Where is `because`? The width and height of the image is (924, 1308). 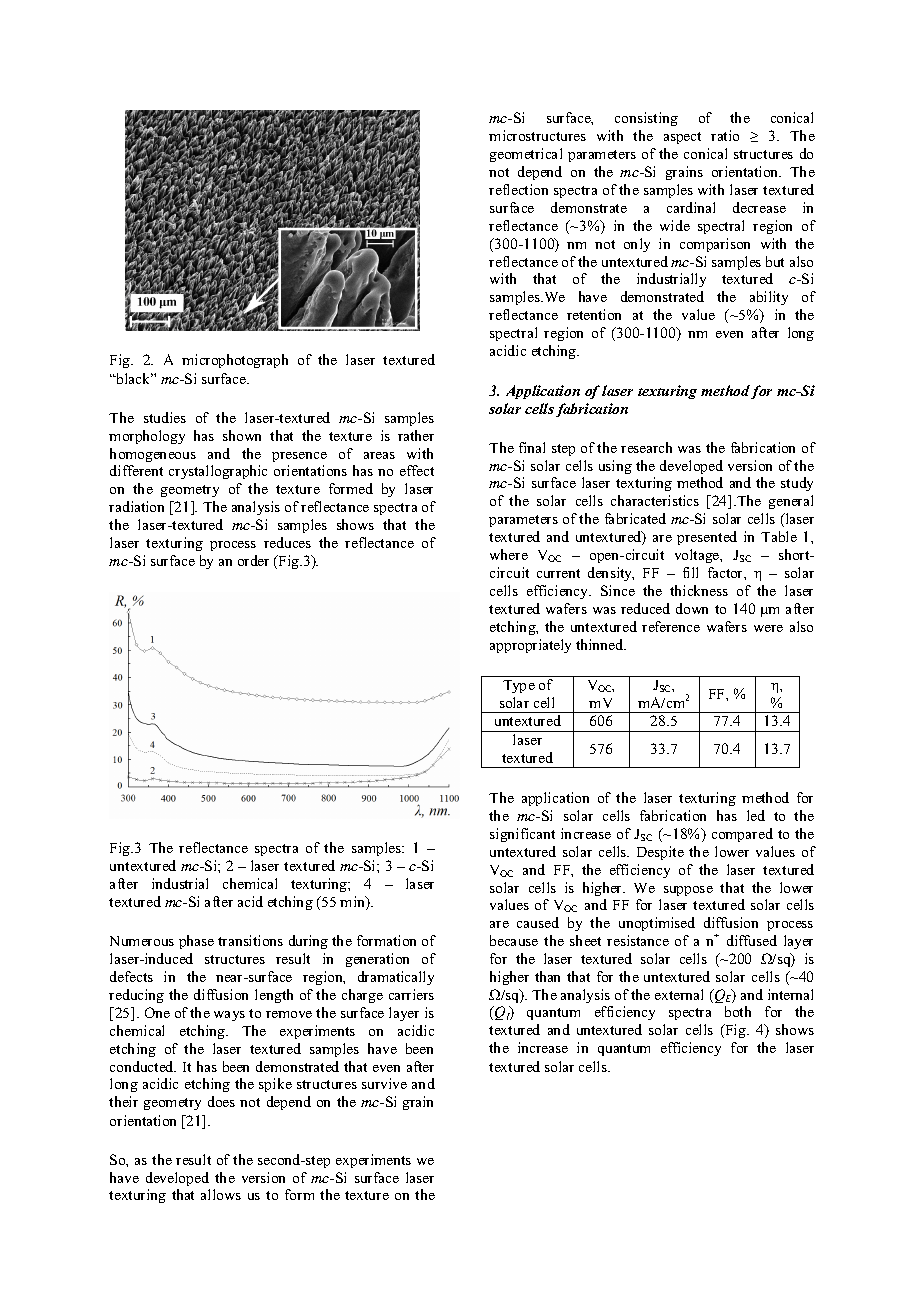 because is located at coordinates (514, 940).
